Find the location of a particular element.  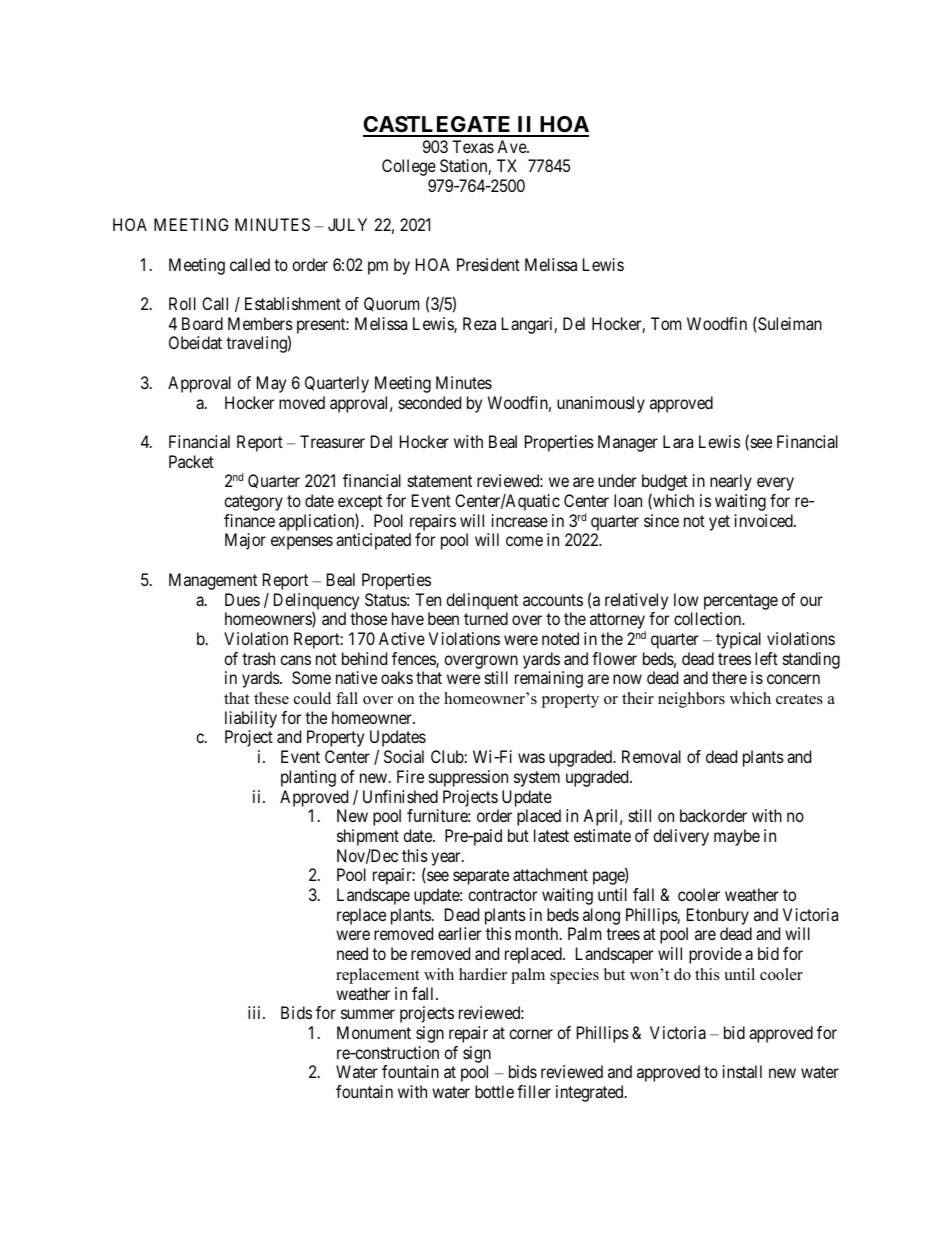

suppression is located at coordinates (468, 778).
